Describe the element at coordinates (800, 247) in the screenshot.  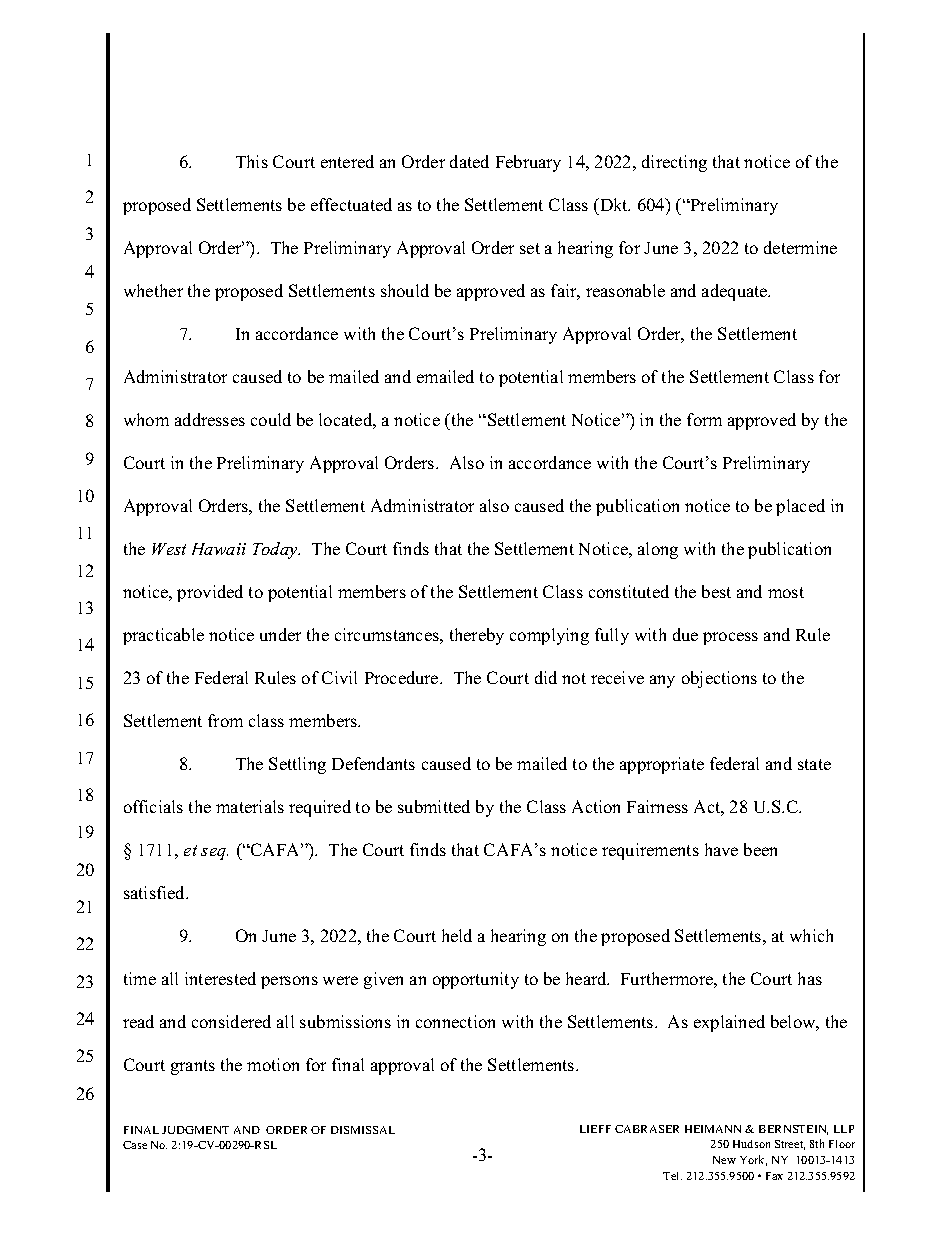
I see `determine` at that location.
